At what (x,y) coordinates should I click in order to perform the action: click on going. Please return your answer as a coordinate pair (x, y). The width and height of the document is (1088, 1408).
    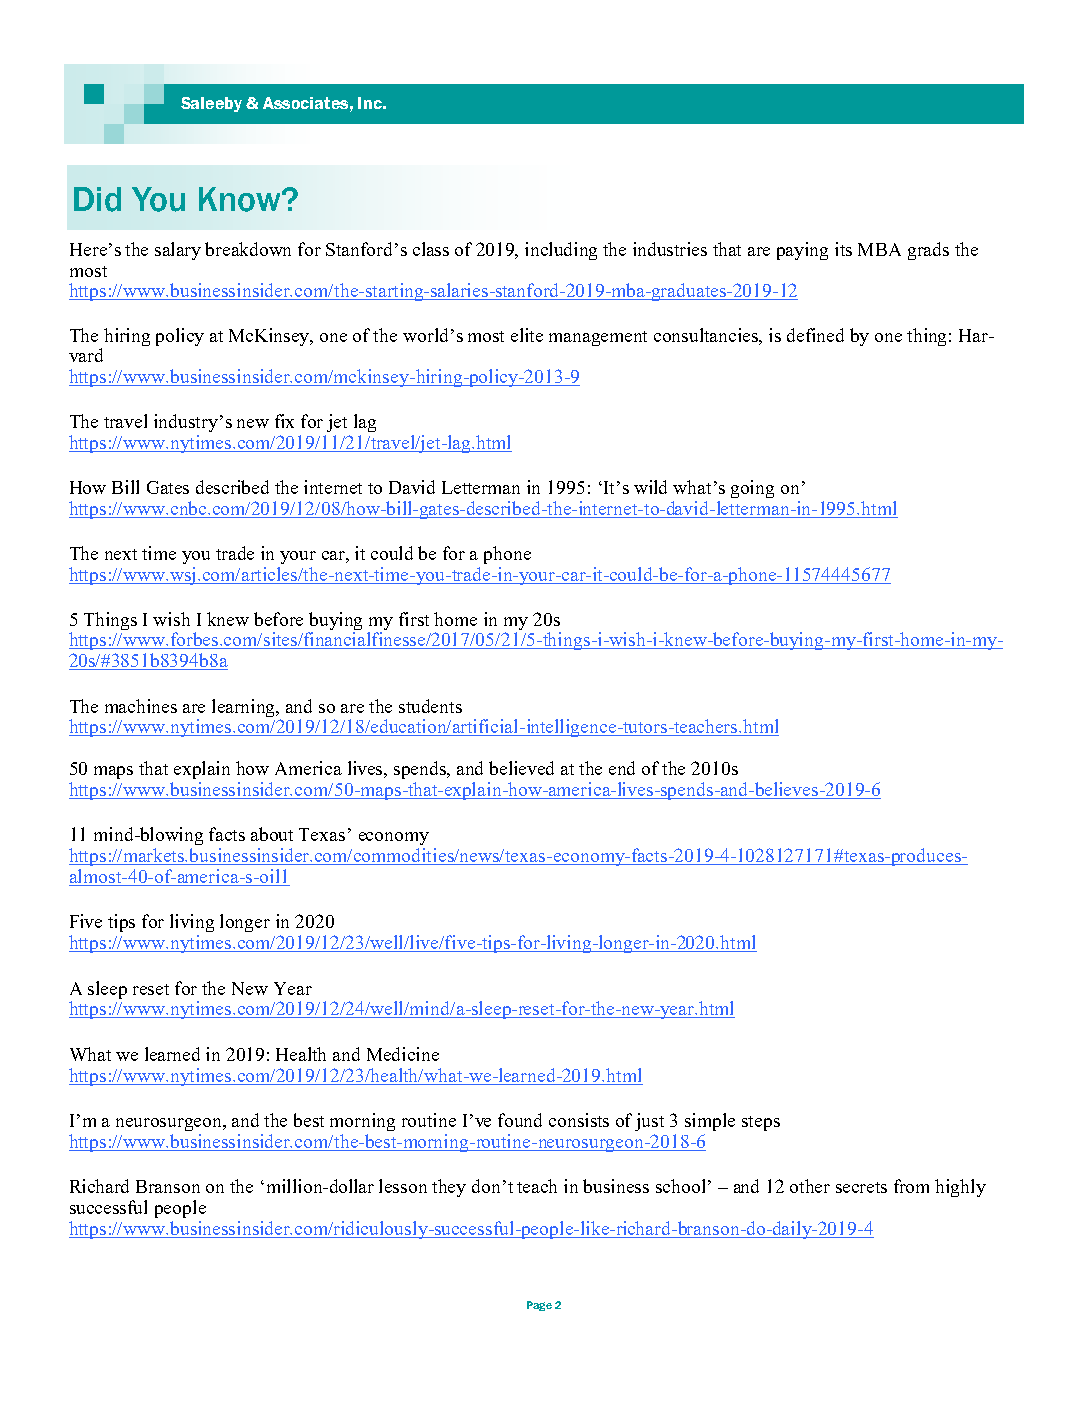
    Looking at the image, I should click on (752, 489).
